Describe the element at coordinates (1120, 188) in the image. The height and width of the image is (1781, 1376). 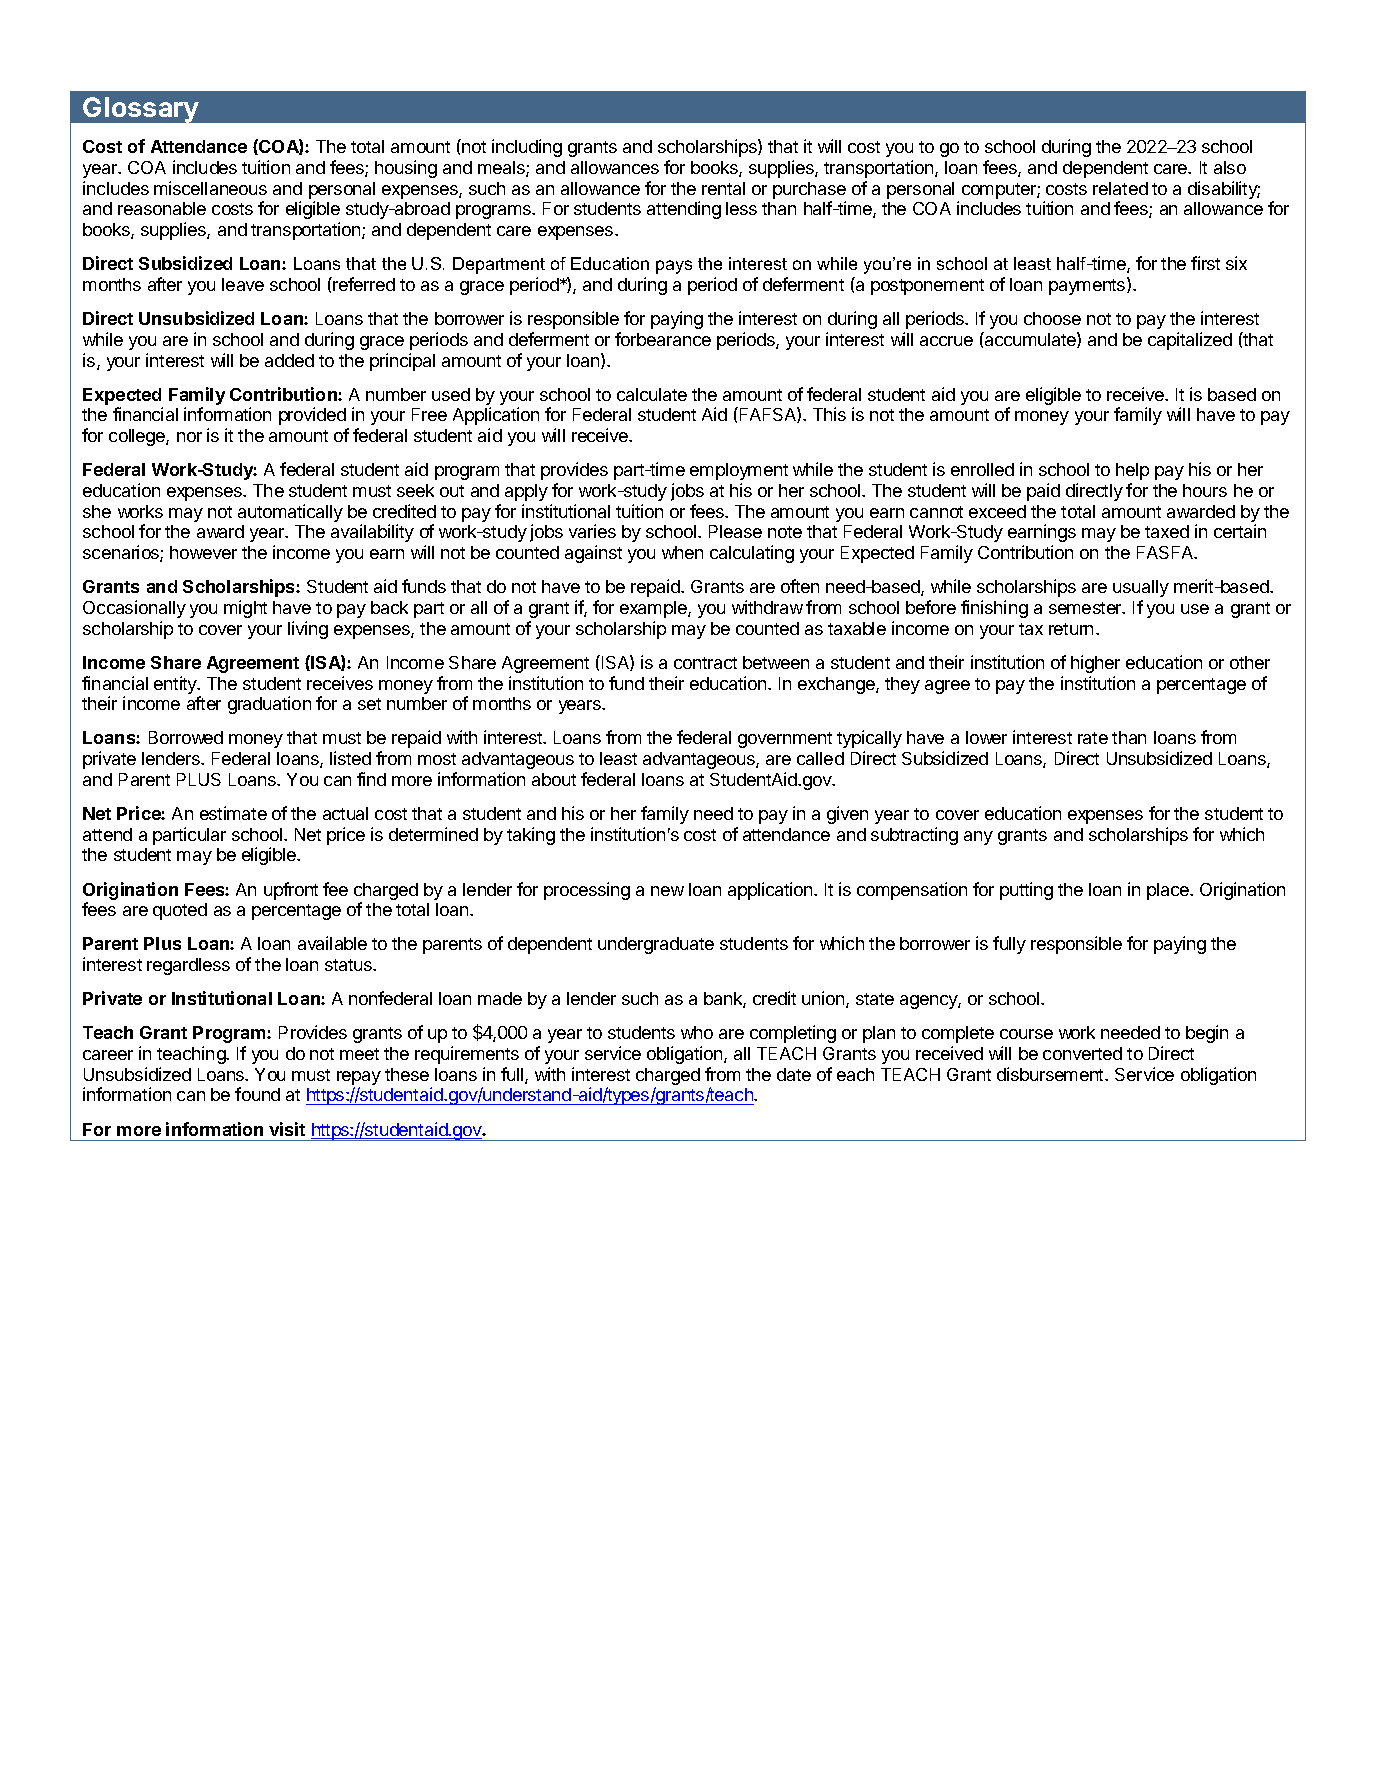
I see `related` at that location.
